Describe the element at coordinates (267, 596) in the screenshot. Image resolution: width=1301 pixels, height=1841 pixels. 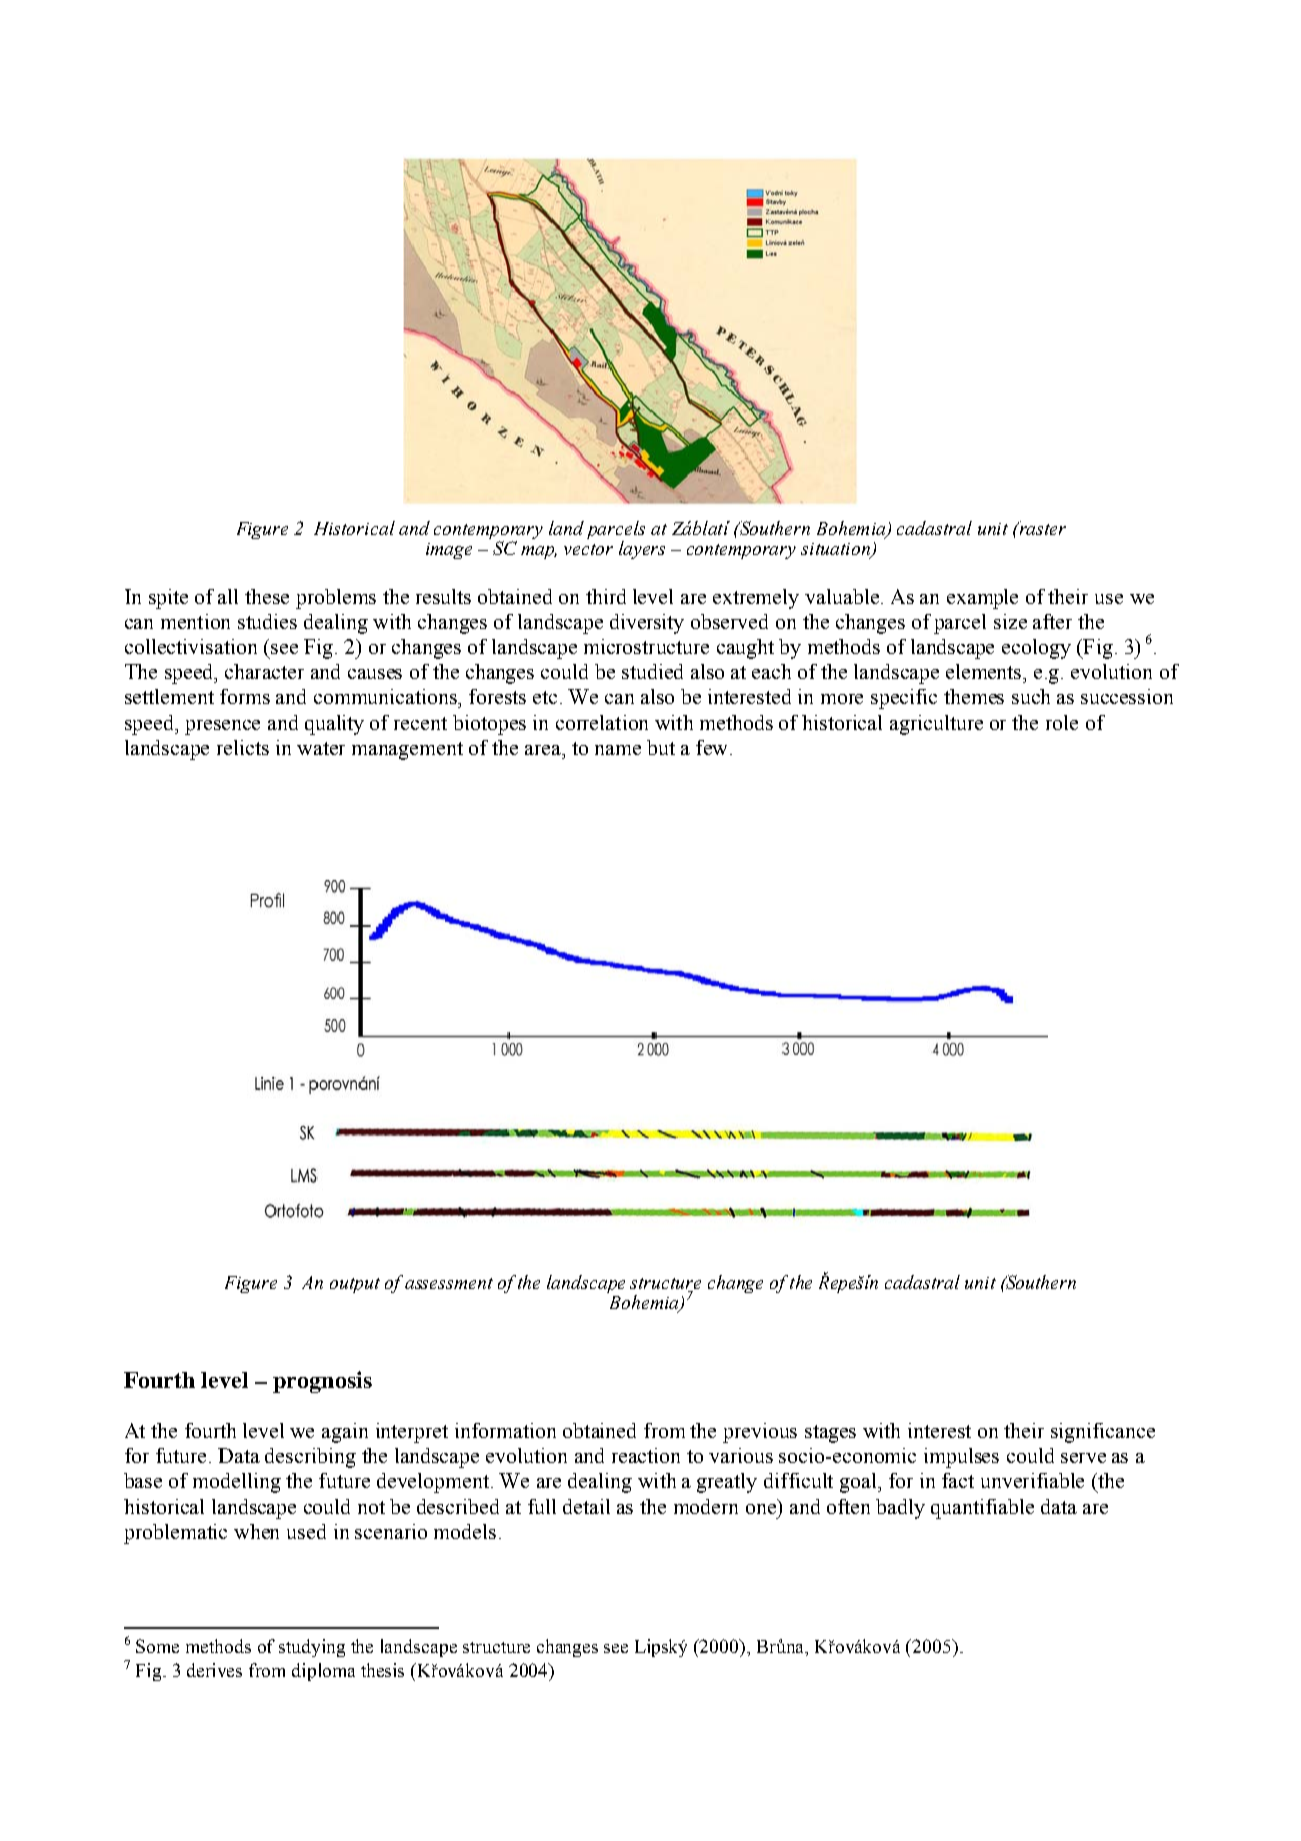
I see `these` at that location.
